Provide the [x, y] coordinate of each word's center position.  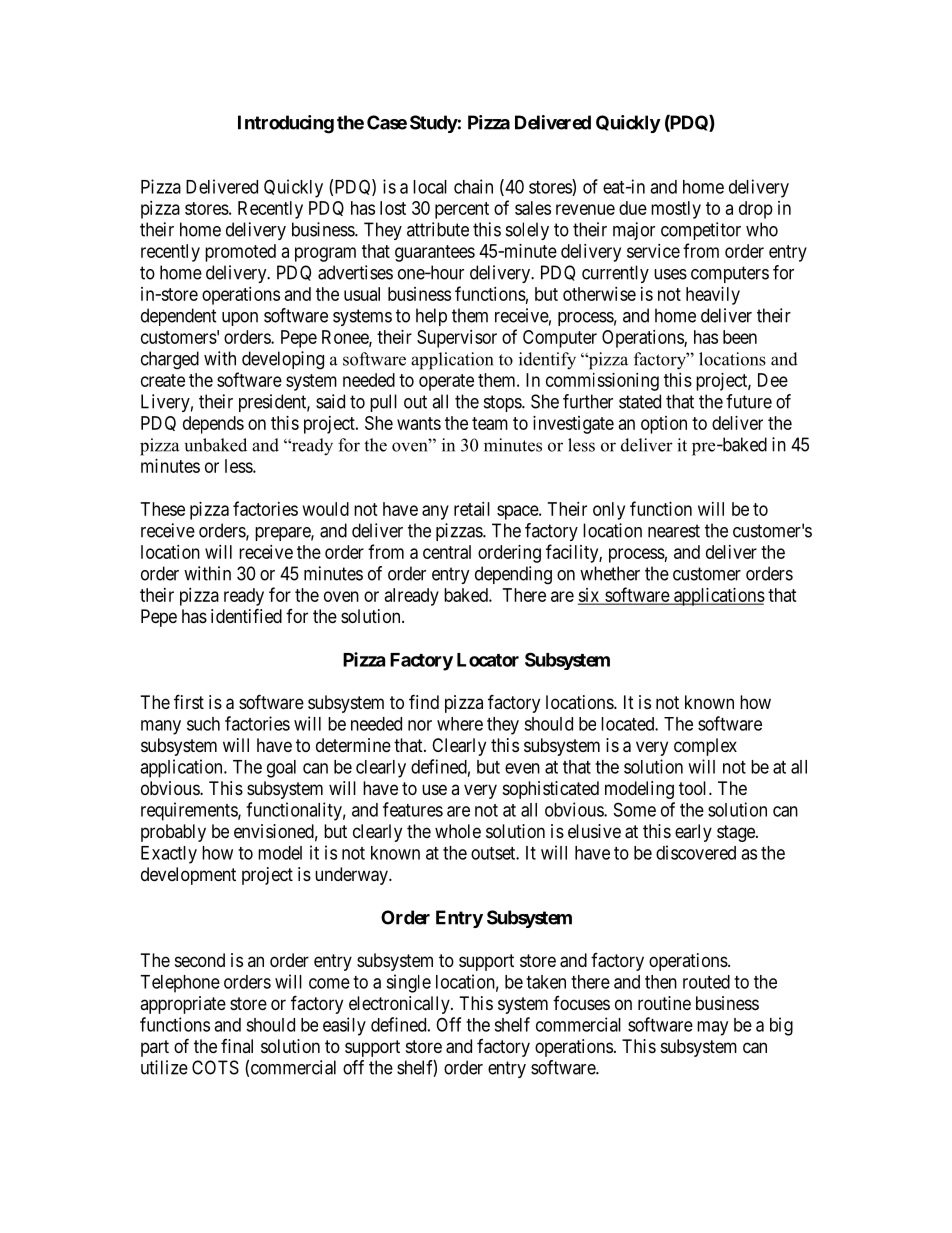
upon [240, 319]
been [740, 337]
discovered [696, 852]
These [163, 509]
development [188, 876]
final [237, 1046]
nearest [674, 531]
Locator [488, 660]
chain [473, 186]
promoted [240, 253]
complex [705, 747]
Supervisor [457, 339]
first [189, 701]
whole [458, 831]
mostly [676, 210]
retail [472, 509]
